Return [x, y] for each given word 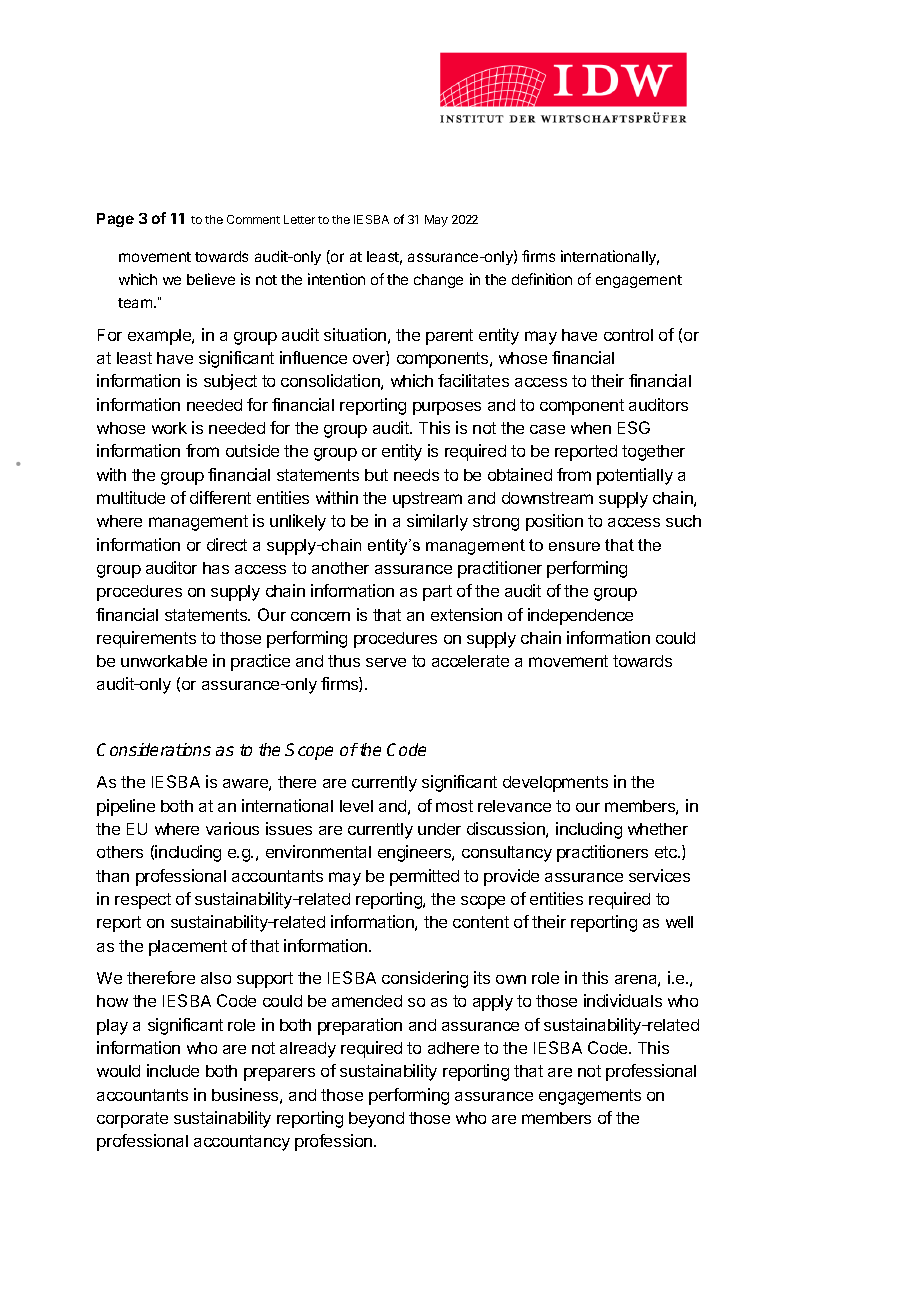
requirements [146, 639]
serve [386, 662]
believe [211, 279]
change [438, 281]
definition [542, 279]
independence [580, 616]
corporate [132, 1120]
